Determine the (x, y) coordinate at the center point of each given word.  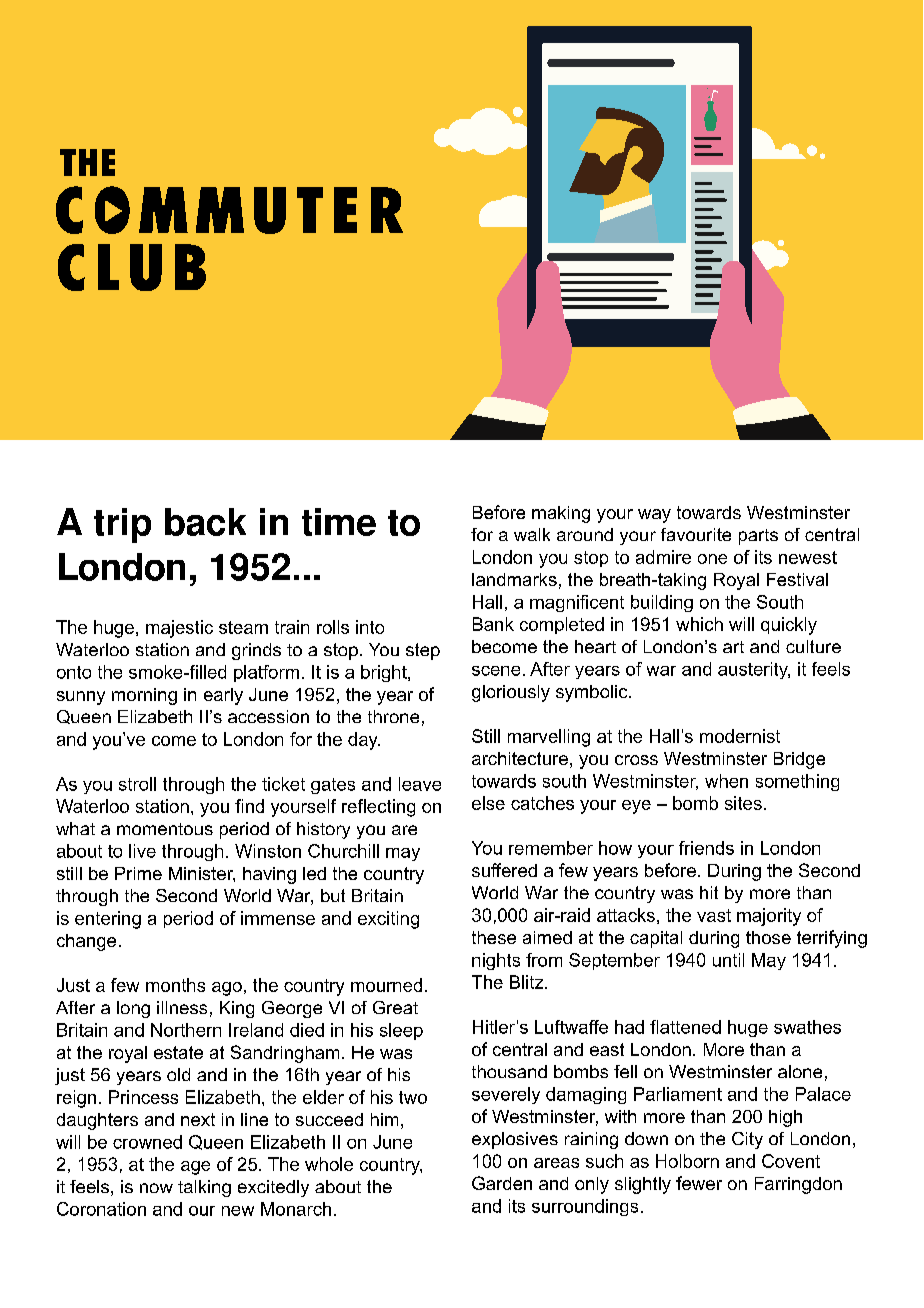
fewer (699, 1183)
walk (532, 534)
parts (758, 537)
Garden (502, 1183)
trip (122, 525)
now (156, 1188)
